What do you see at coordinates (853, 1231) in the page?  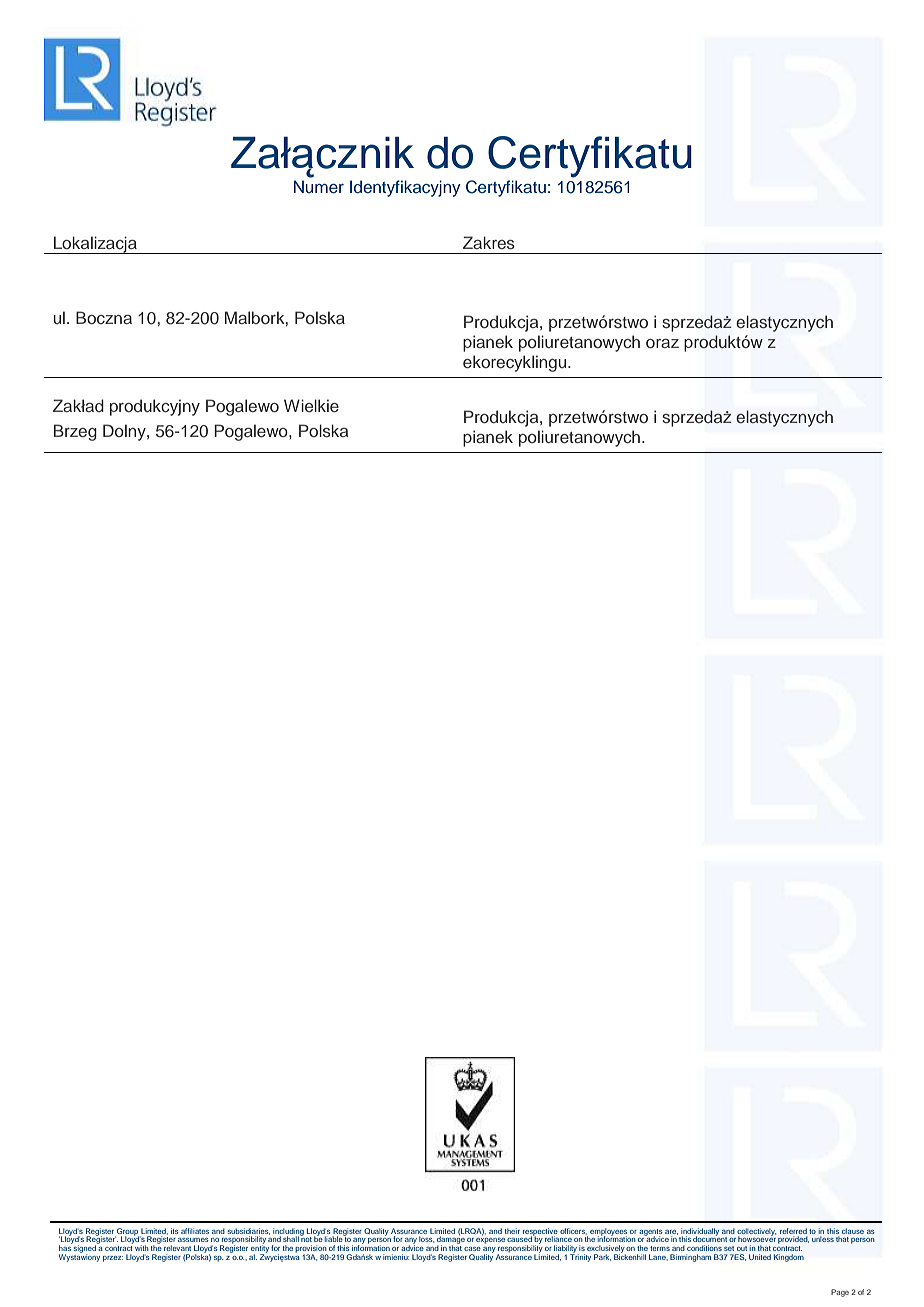 I see `clause` at bounding box center [853, 1231].
